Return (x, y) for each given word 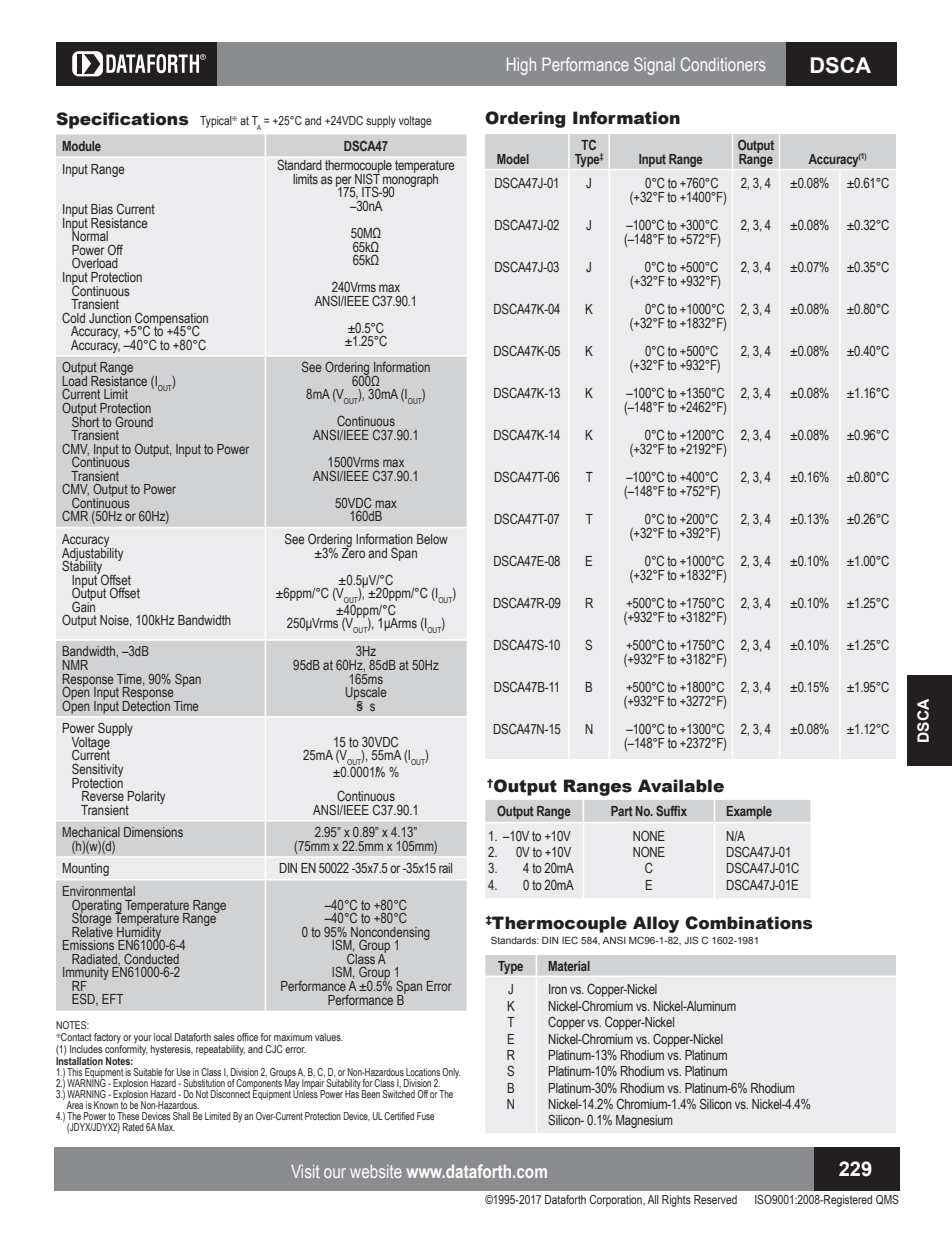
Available (681, 786)
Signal (654, 66)
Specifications (122, 120)
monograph (410, 180)
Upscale (366, 694)
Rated (133, 1127)
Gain (83, 605)
